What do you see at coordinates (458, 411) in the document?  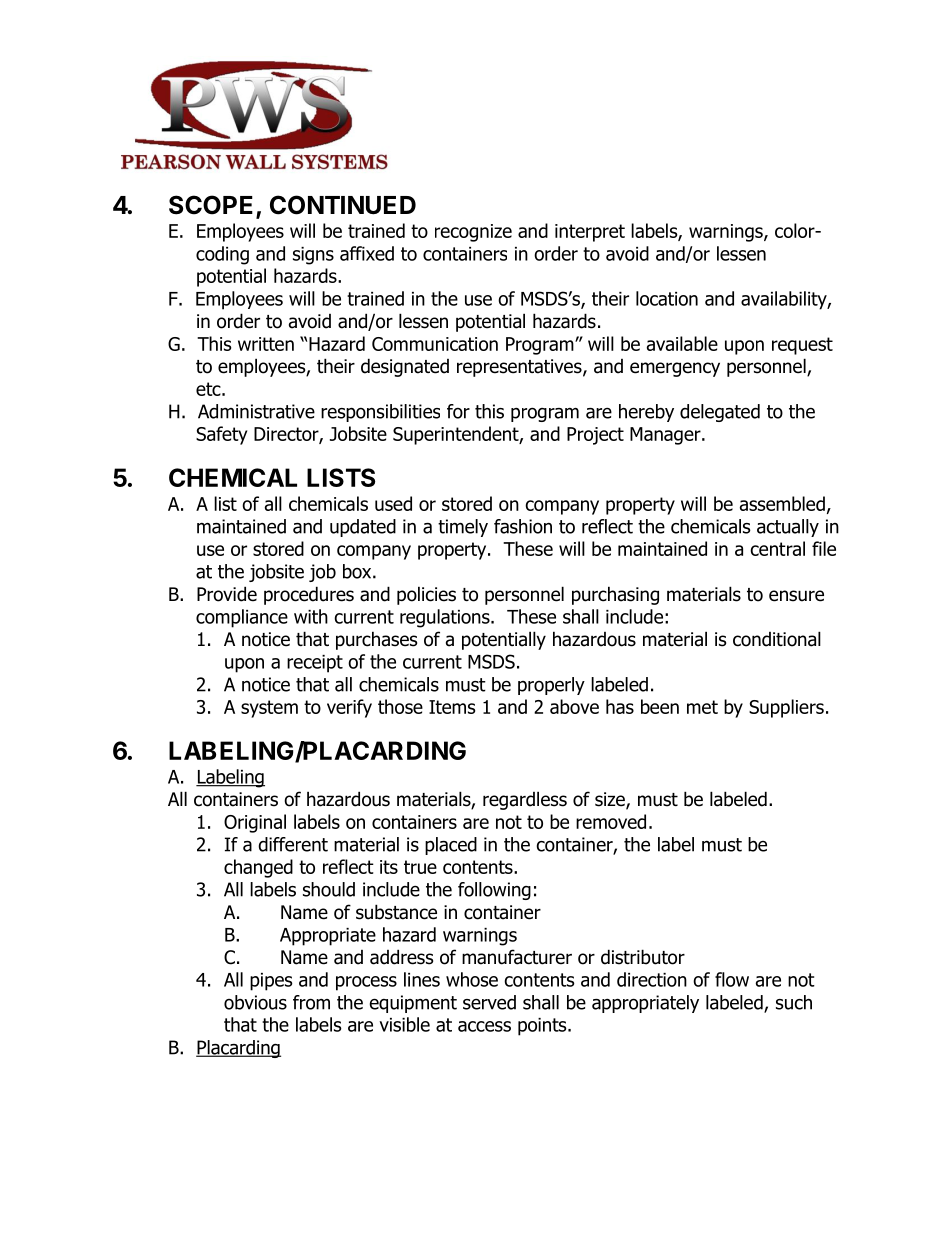 I see `for` at bounding box center [458, 411].
